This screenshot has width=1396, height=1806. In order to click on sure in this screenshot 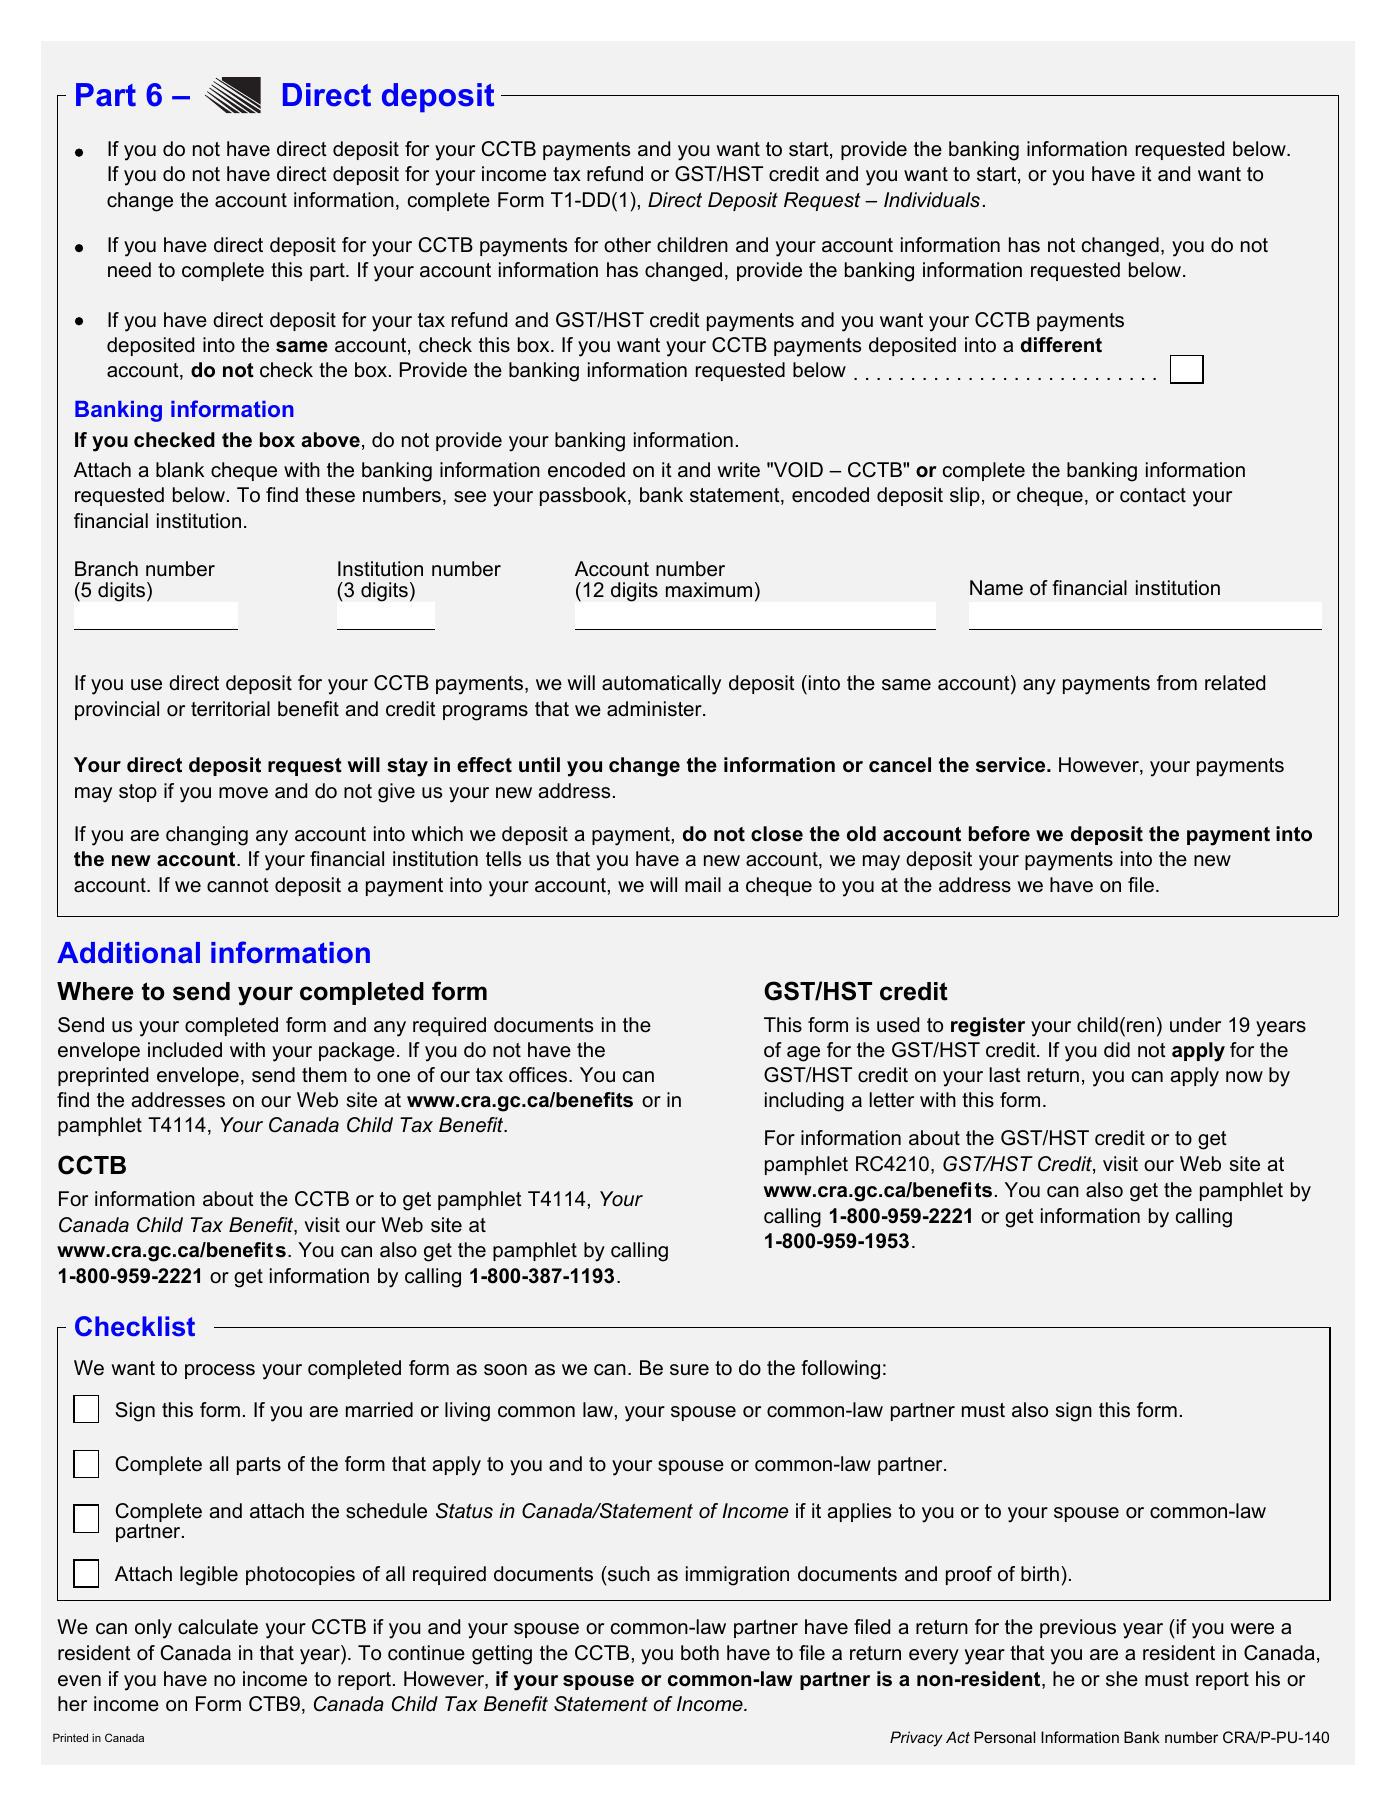, I will do `click(689, 1370)`.
